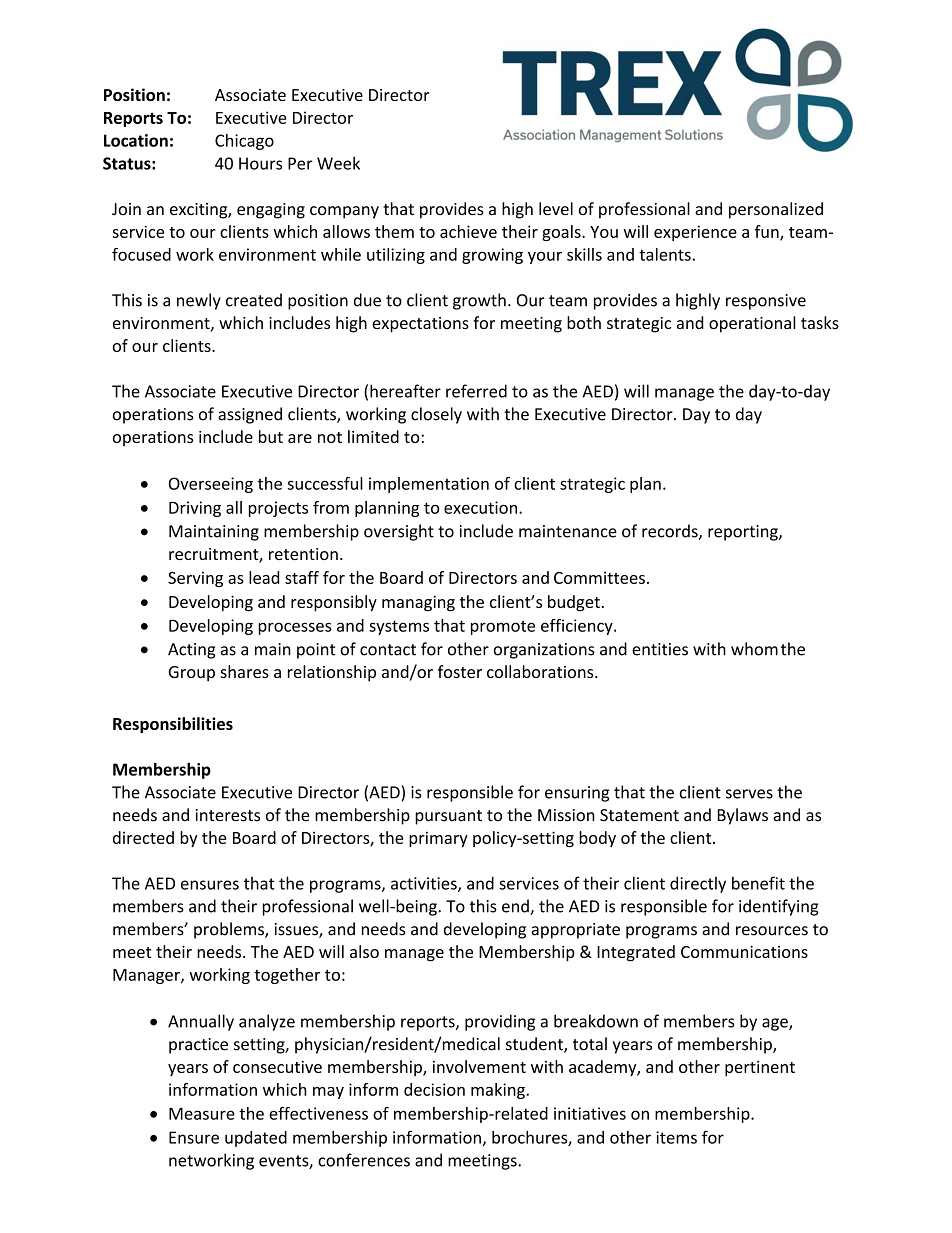 This image has height=1233, width=952. What do you see at coordinates (742, 816) in the image?
I see `Bylaws` at bounding box center [742, 816].
